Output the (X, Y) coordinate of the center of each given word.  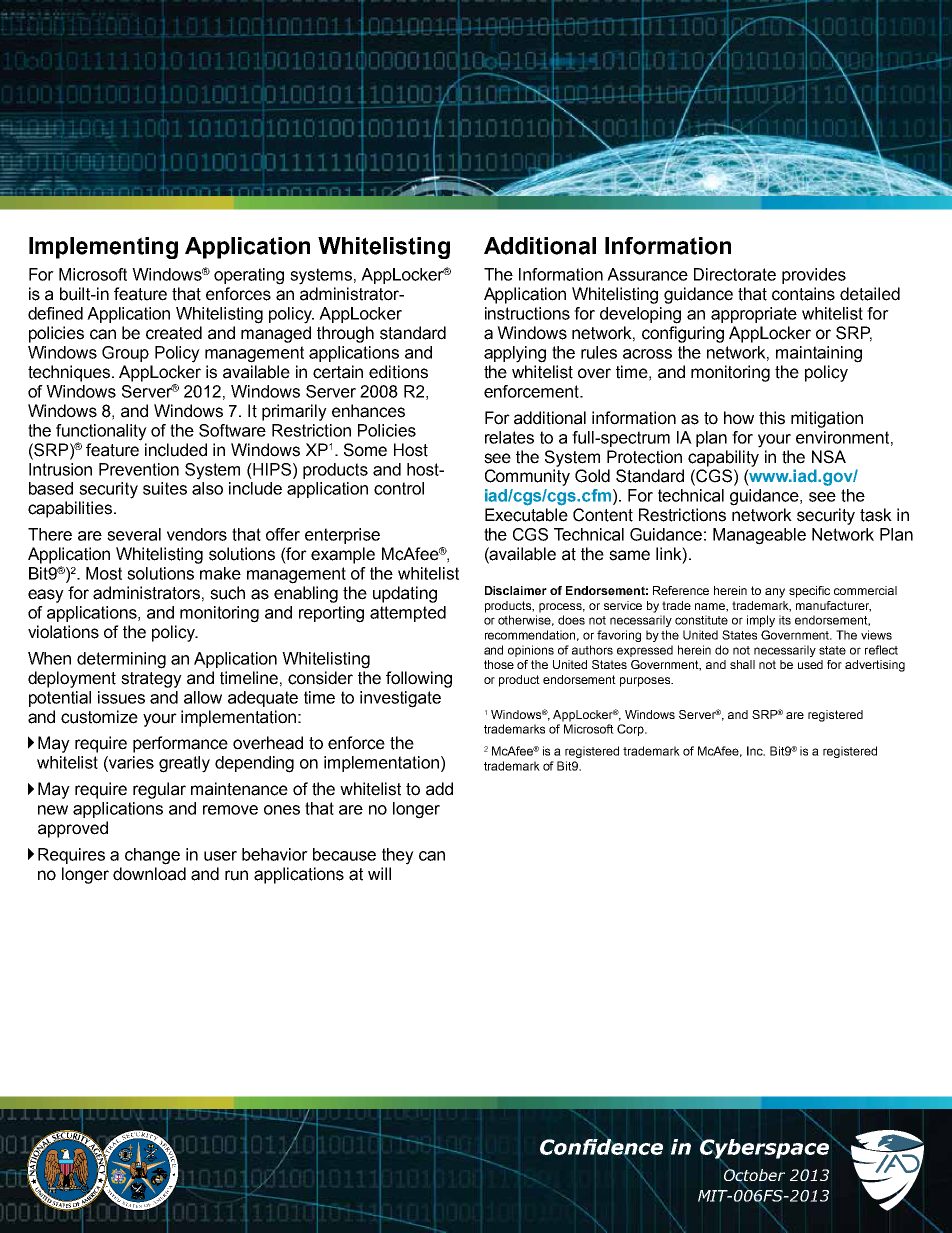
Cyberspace (764, 1149)
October (754, 1175)
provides (814, 276)
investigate (400, 699)
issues (121, 697)
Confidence (601, 1147)
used (810, 664)
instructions (527, 313)
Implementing (103, 248)
